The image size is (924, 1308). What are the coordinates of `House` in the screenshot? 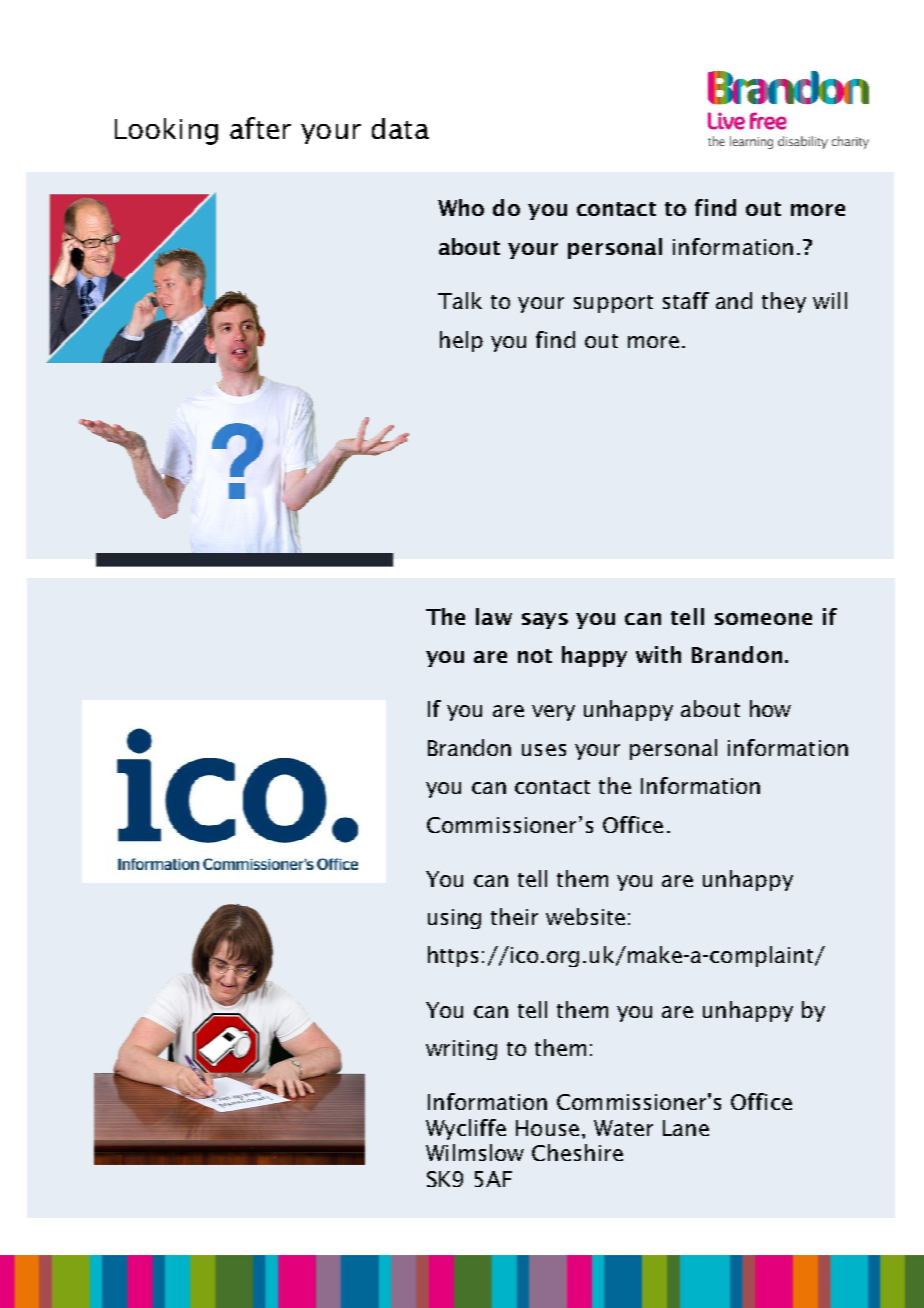 It's located at (547, 1128).
